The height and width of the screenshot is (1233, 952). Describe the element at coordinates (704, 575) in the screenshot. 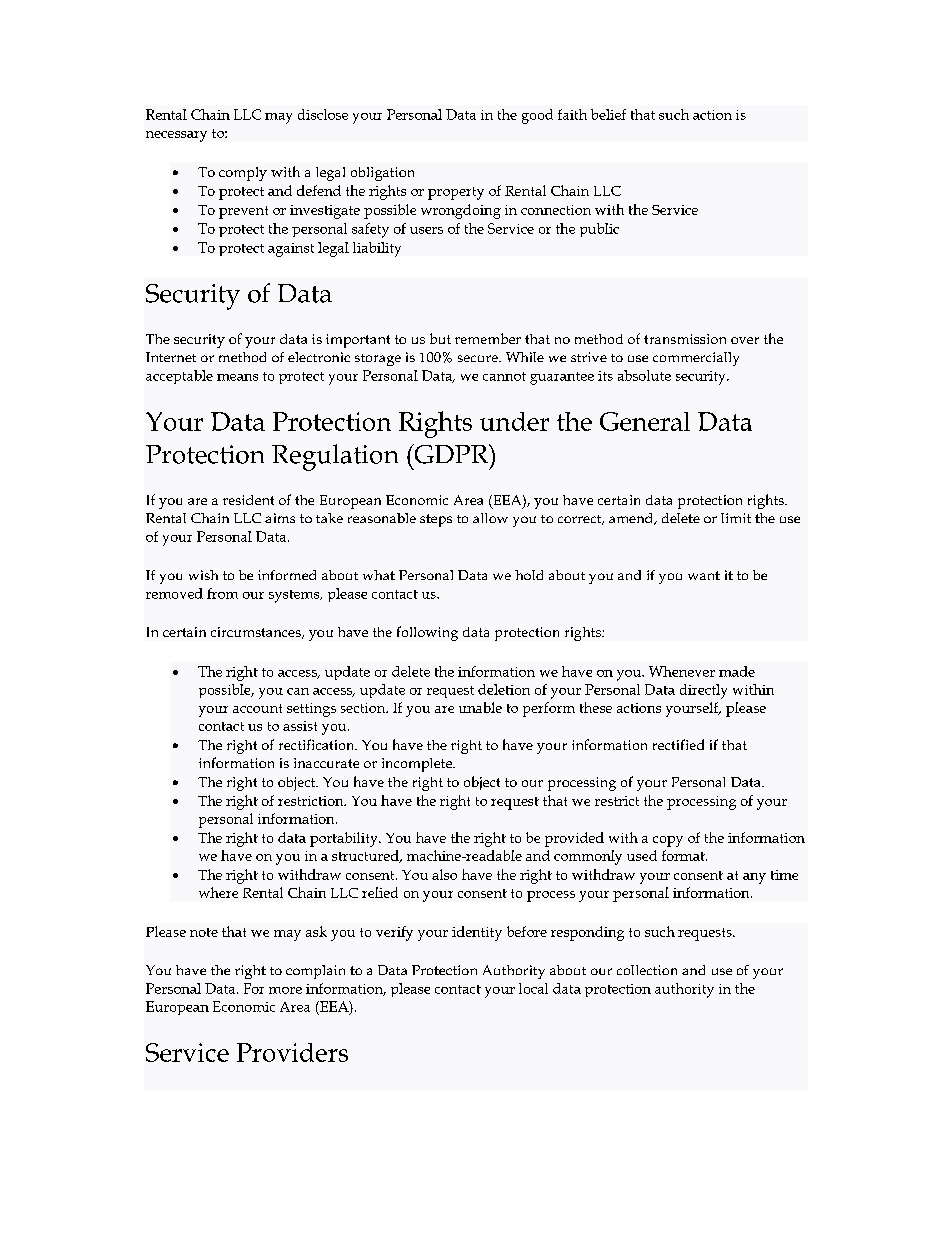

I see `want` at that location.
